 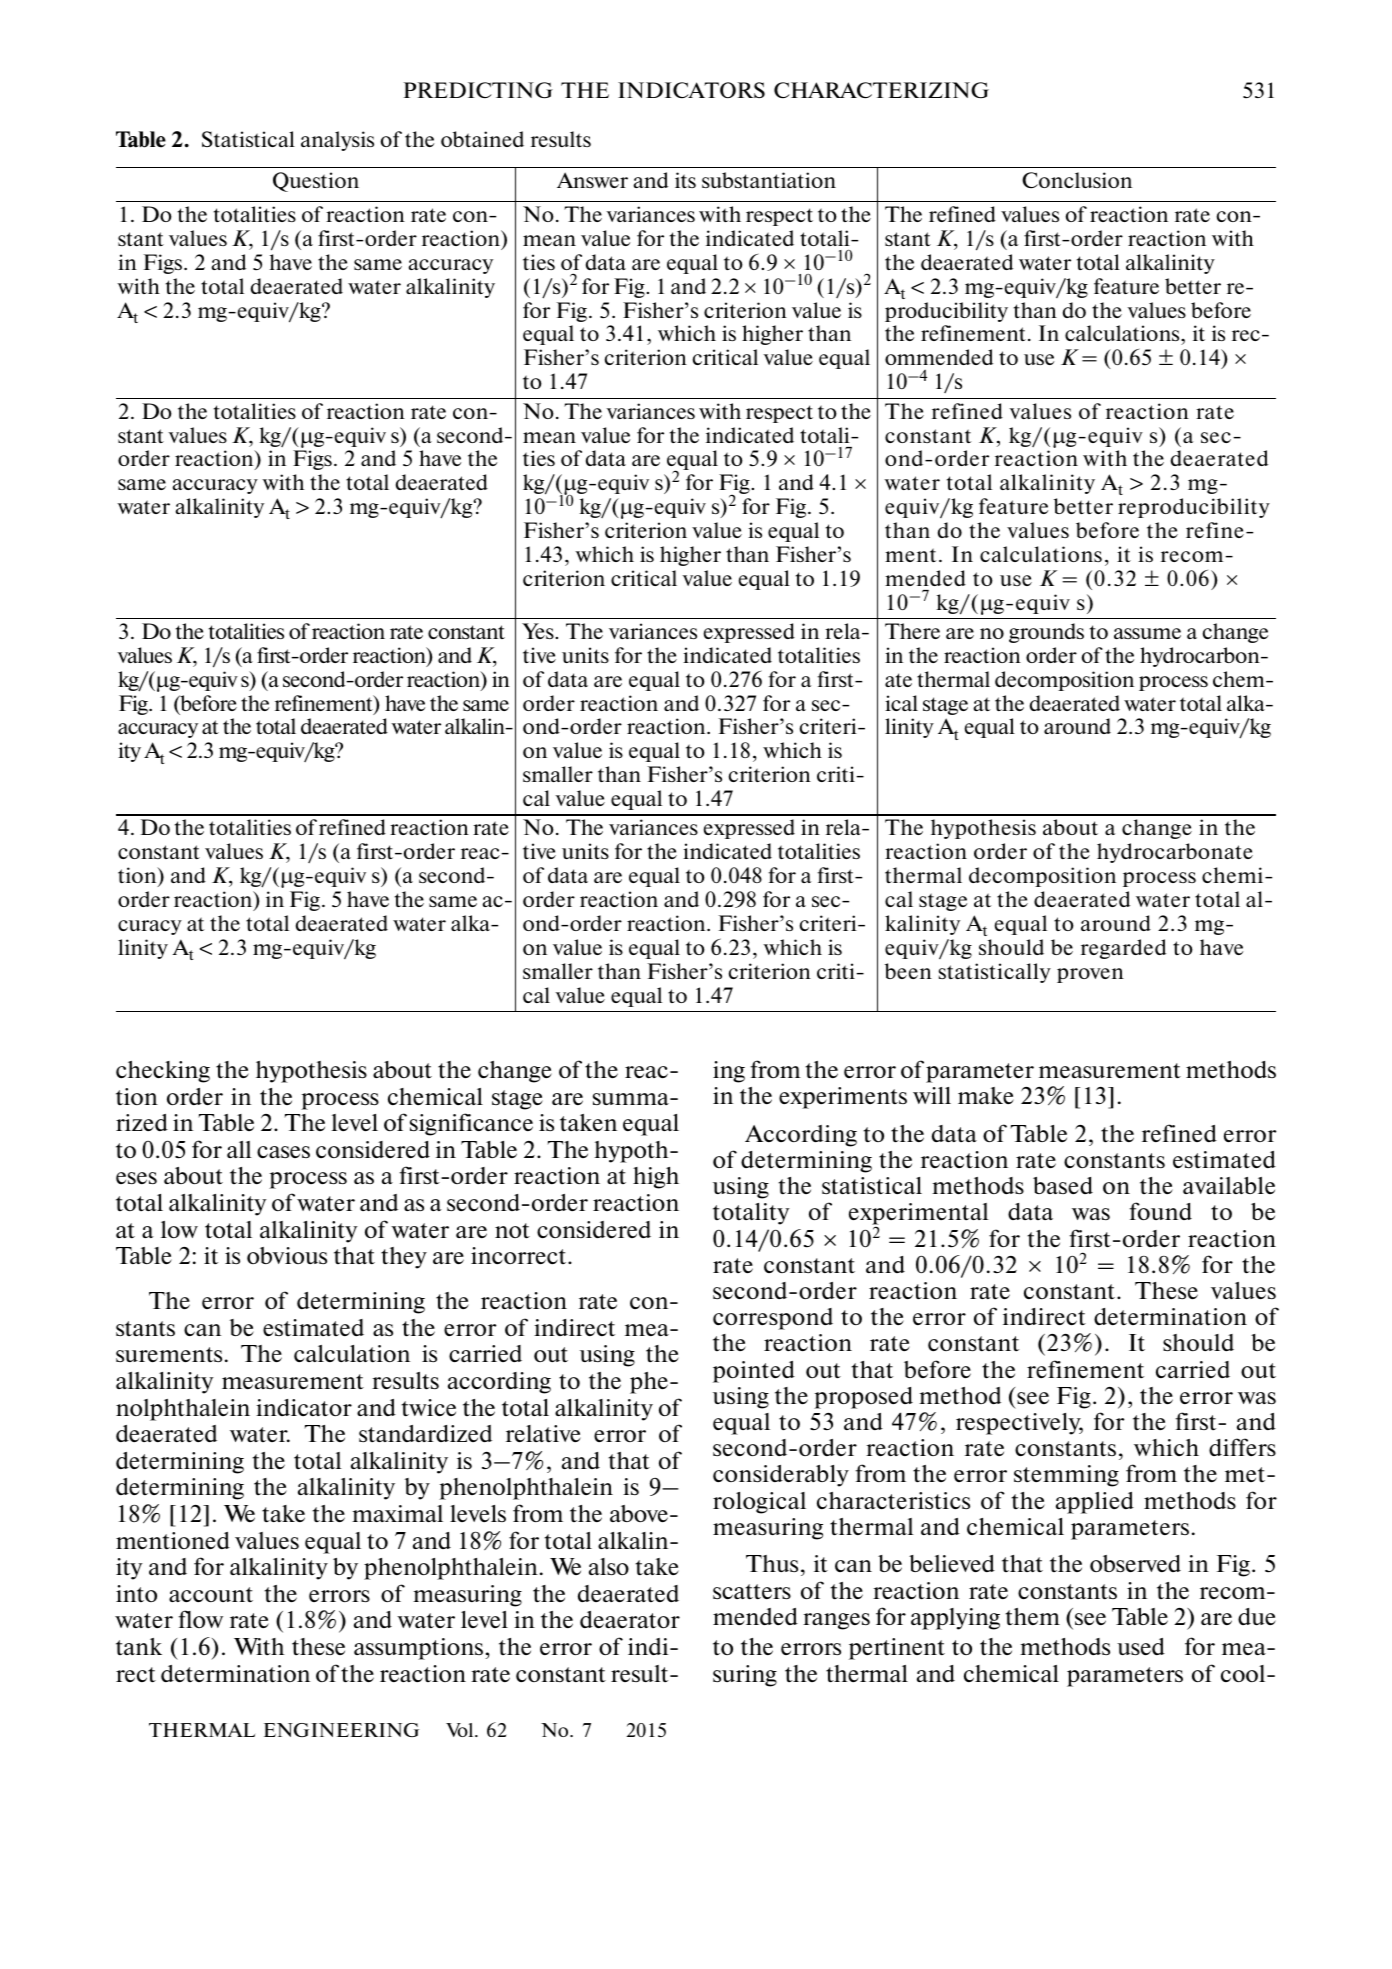 I want to click on regarded, so click(x=1123, y=949).
